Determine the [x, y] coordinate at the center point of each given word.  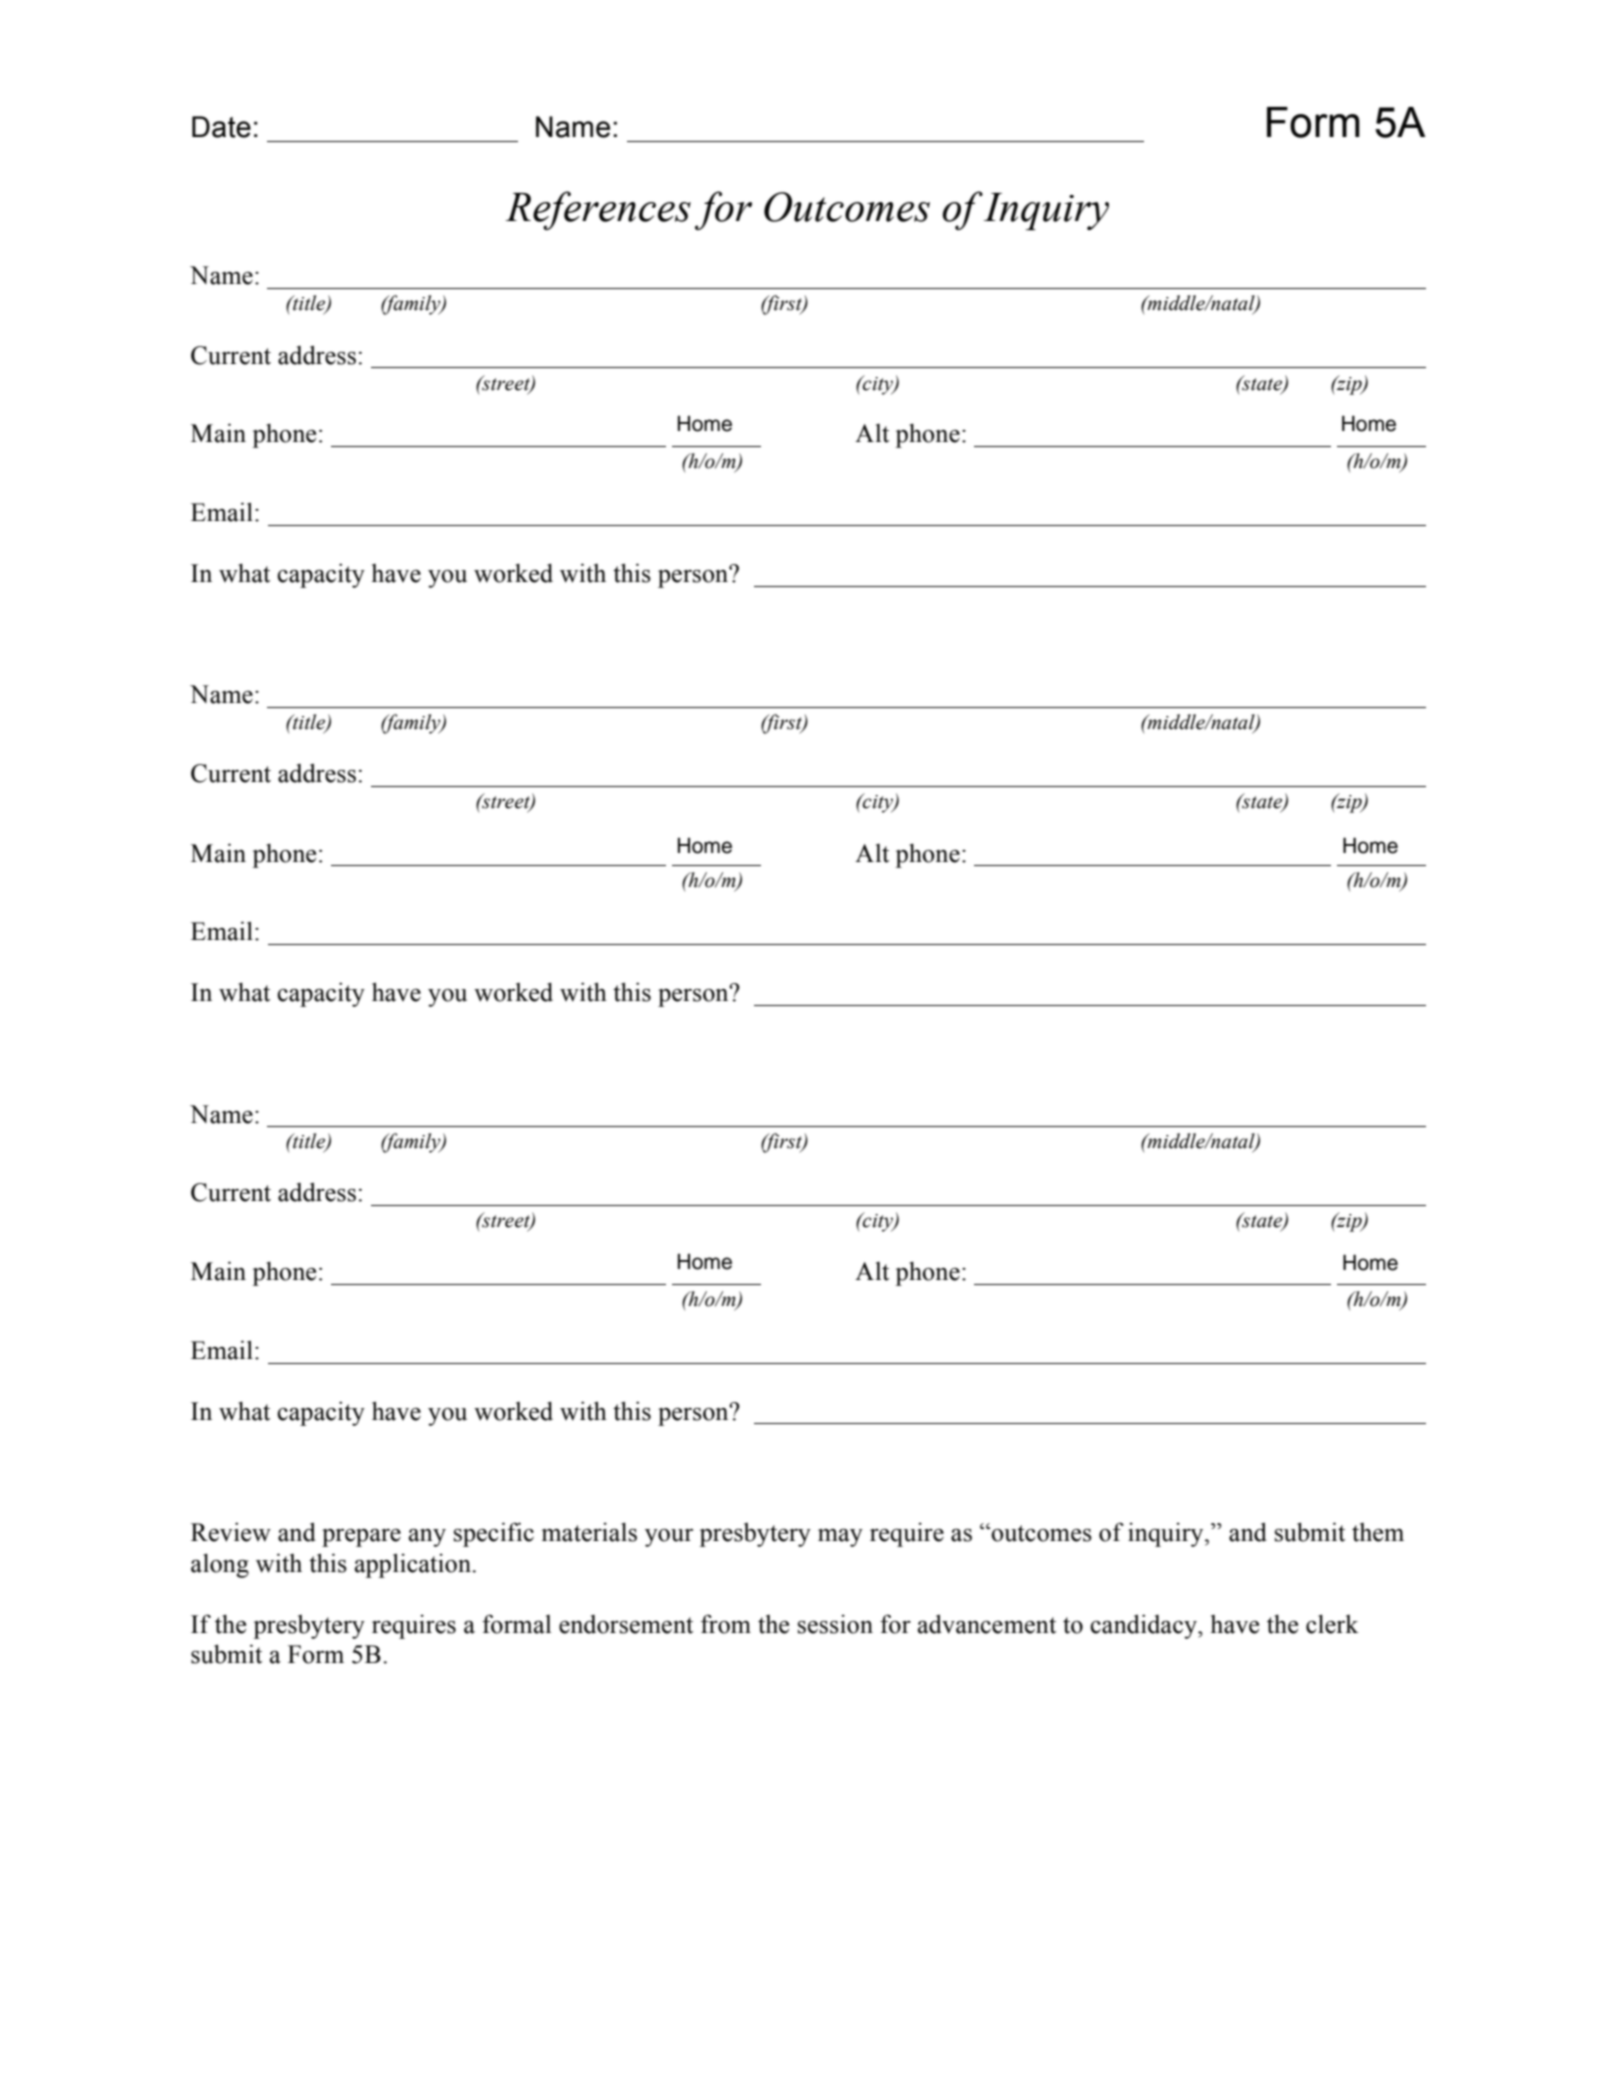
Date [221, 127]
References [598, 210]
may [840, 1538]
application [414, 1565]
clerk [1332, 1624]
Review [231, 1532]
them [1378, 1532]
